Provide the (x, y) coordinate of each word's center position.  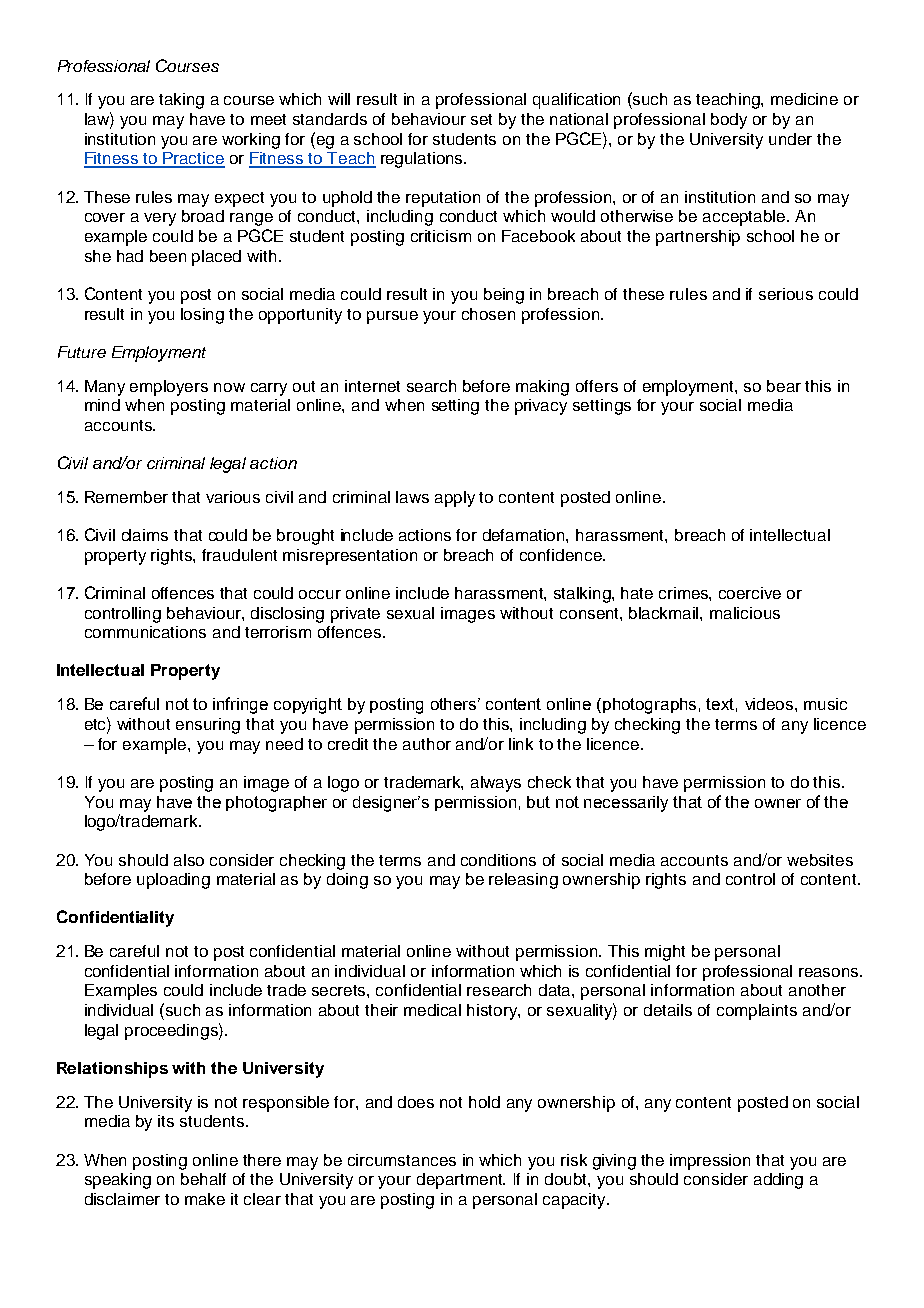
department (461, 1181)
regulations (423, 160)
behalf (203, 1179)
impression (710, 1162)
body (729, 121)
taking (181, 101)
